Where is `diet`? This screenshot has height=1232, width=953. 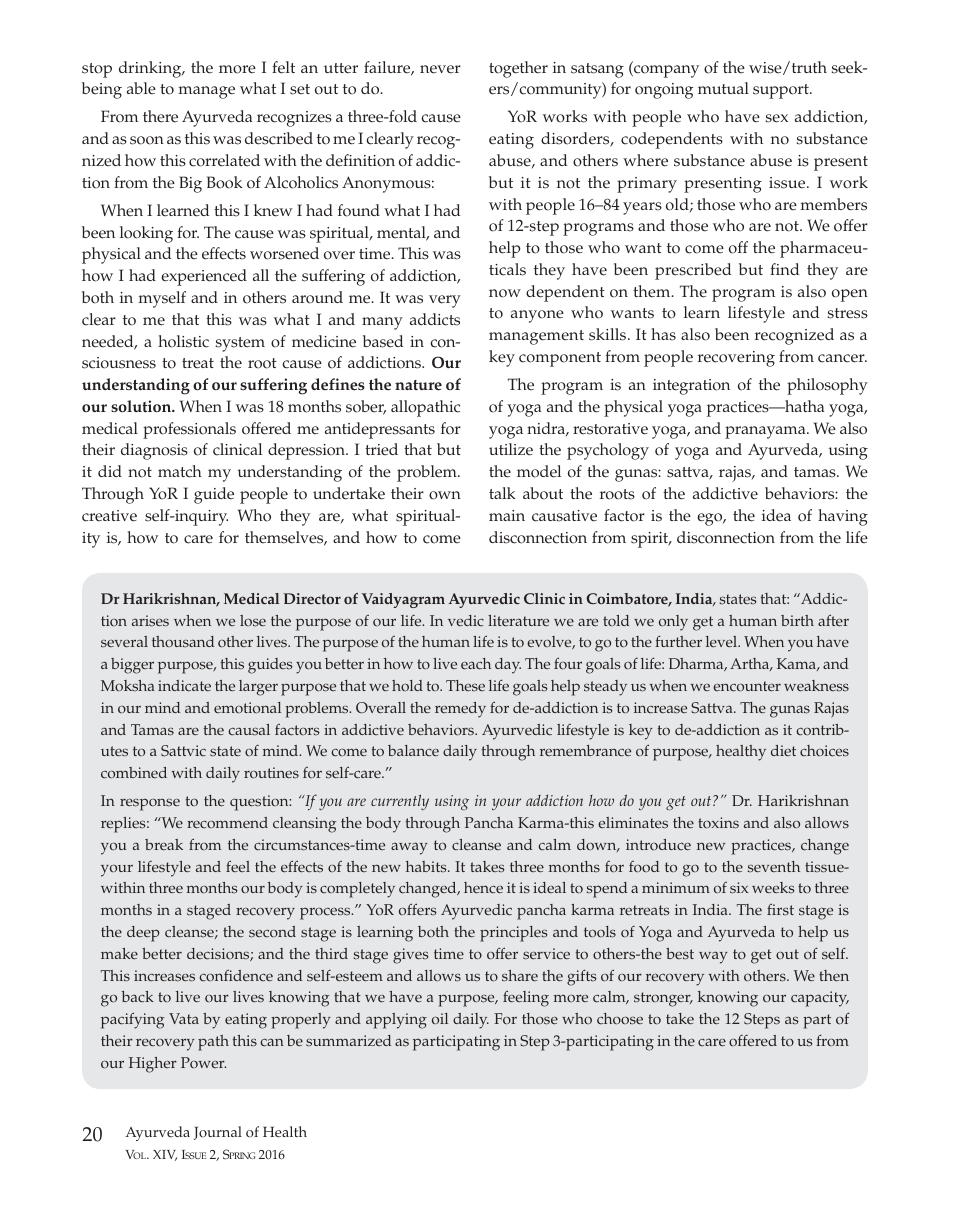 diet is located at coordinates (783, 750).
